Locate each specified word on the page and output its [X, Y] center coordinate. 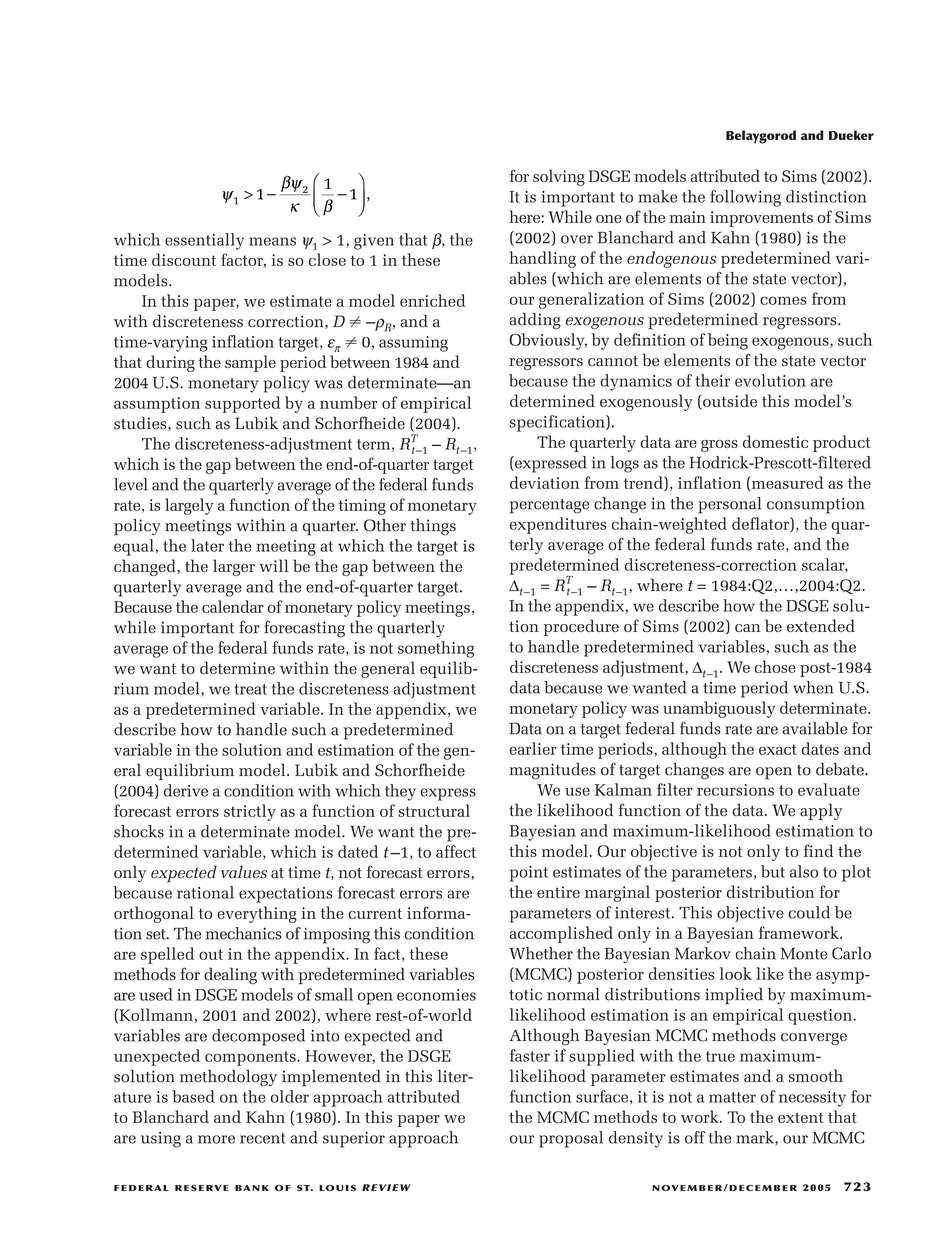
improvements [761, 219]
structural [434, 810]
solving [559, 177]
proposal [571, 1139]
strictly [250, 812]
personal [730, 505]
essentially [204, 241]
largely [189, 506]
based [193, 1096]
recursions [735, 790]
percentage [549, 506]
